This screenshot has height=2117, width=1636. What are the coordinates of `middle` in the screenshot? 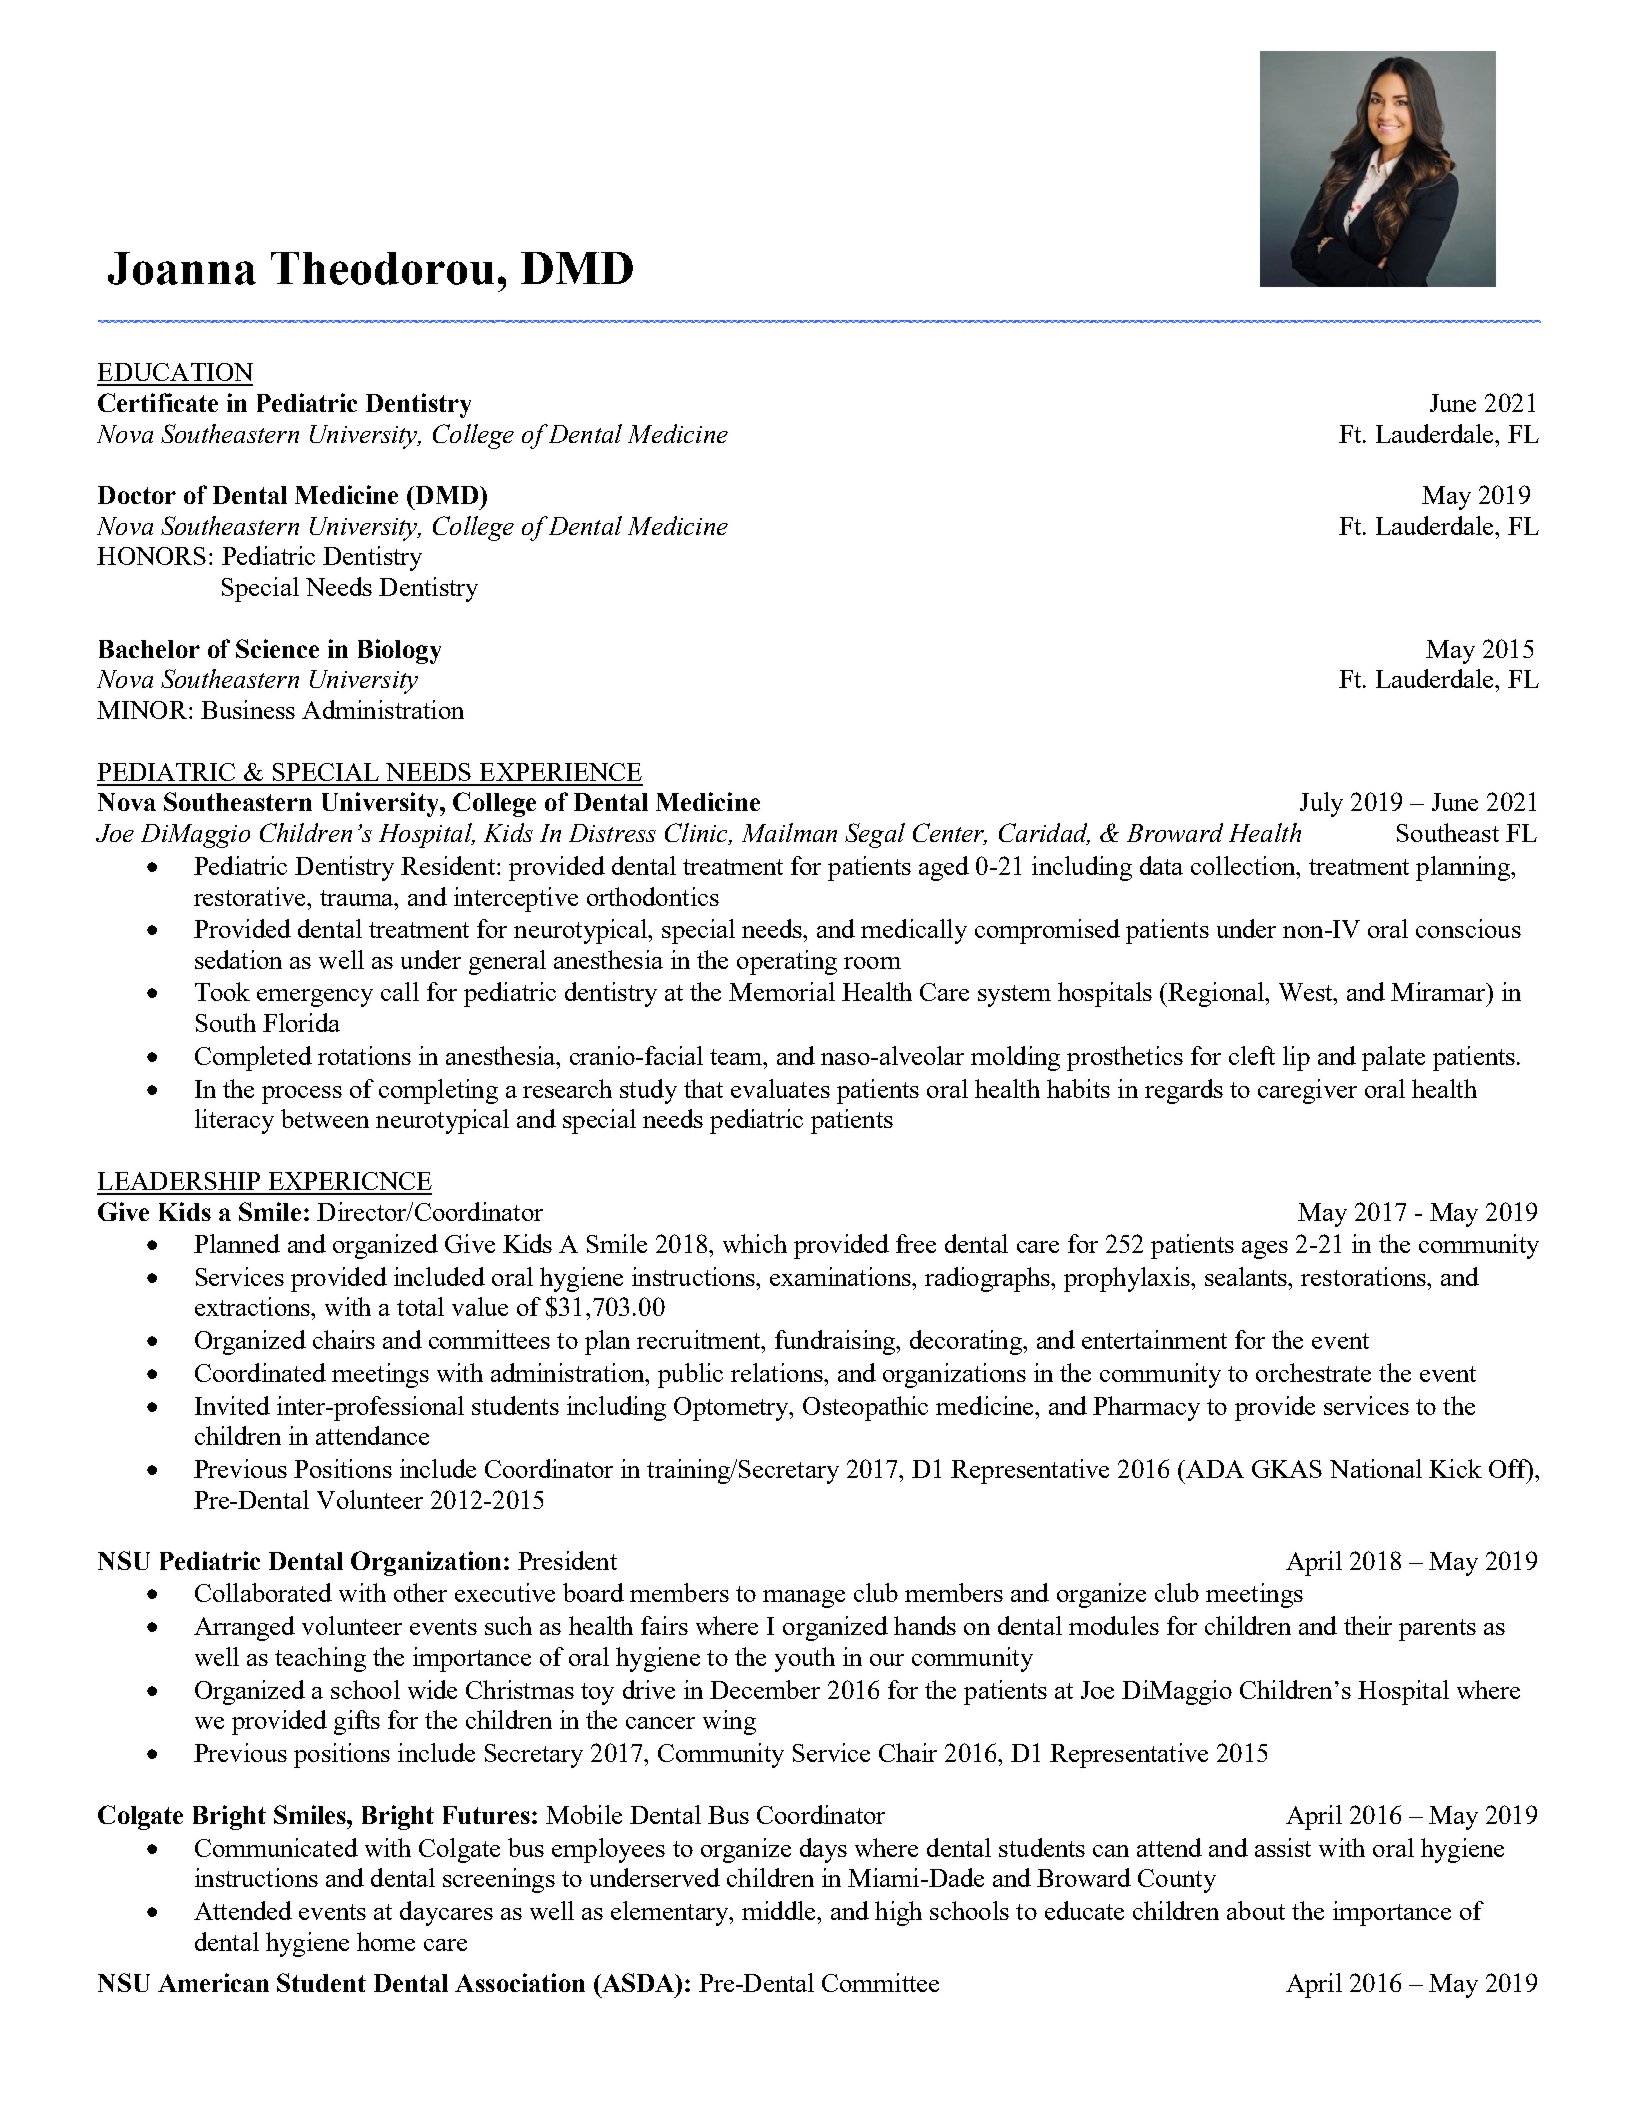 It's located at (780, 1910).
